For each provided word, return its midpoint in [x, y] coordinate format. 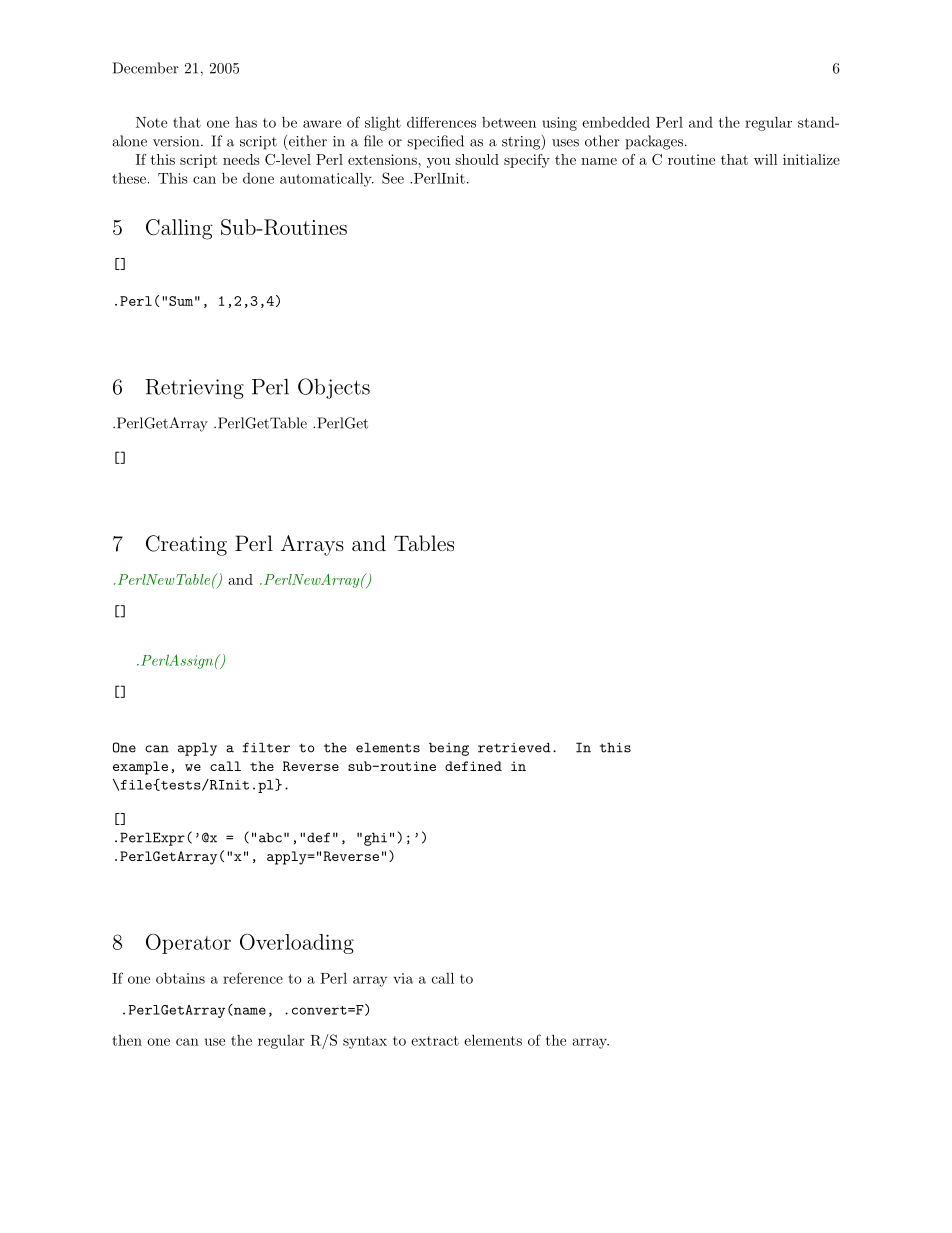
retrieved [514, 747]
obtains [180, 978]
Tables [424, 543]
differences [441, 122]
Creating [186, 545]
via [403, 978]
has [246, 122]
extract [435, 1041]
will [766, 159]
